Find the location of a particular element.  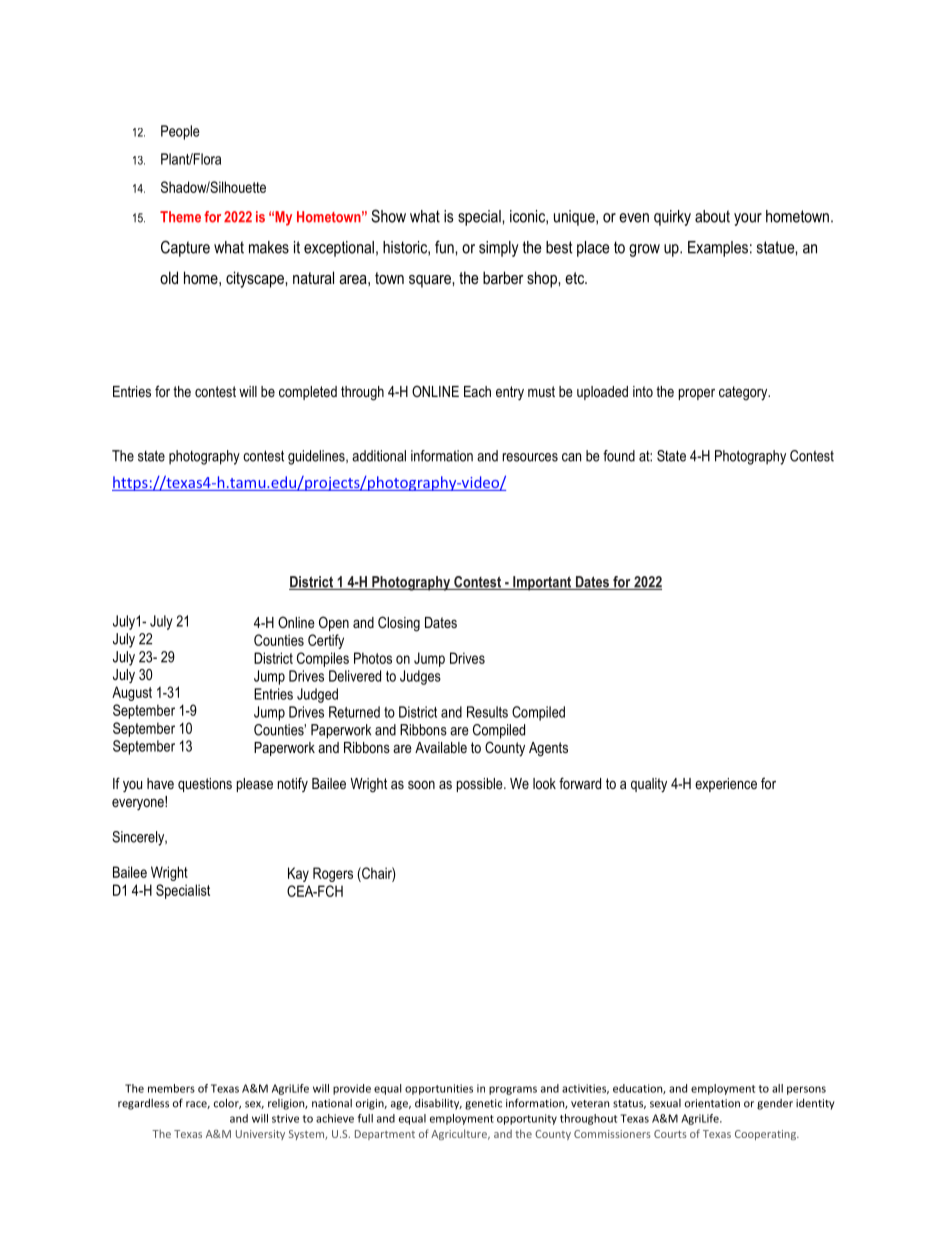

resources is located at coordinates (530, 457).
